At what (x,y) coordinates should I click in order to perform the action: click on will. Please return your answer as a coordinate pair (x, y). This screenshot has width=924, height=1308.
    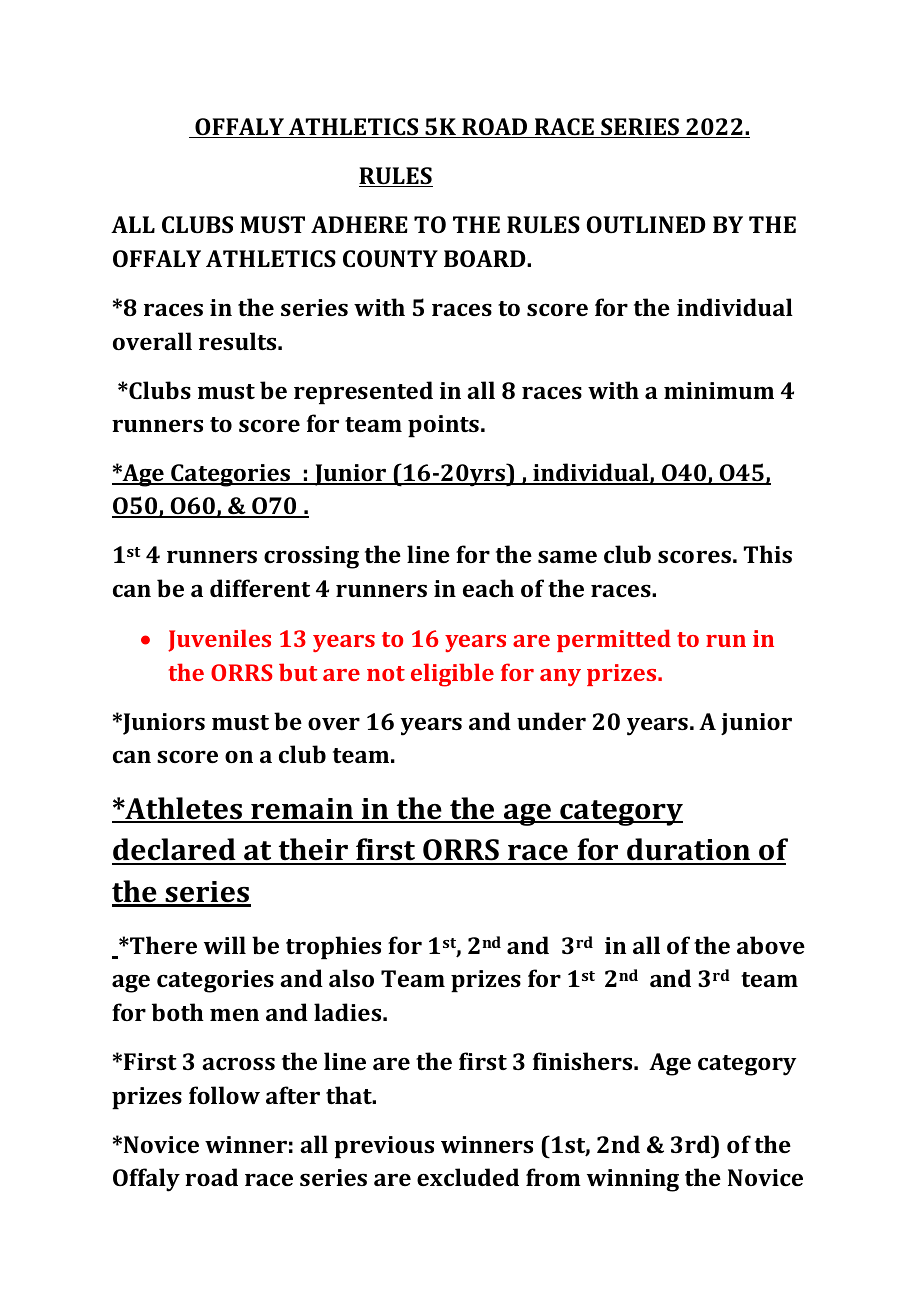
    Looking at the image, I should click on (225, 945).
